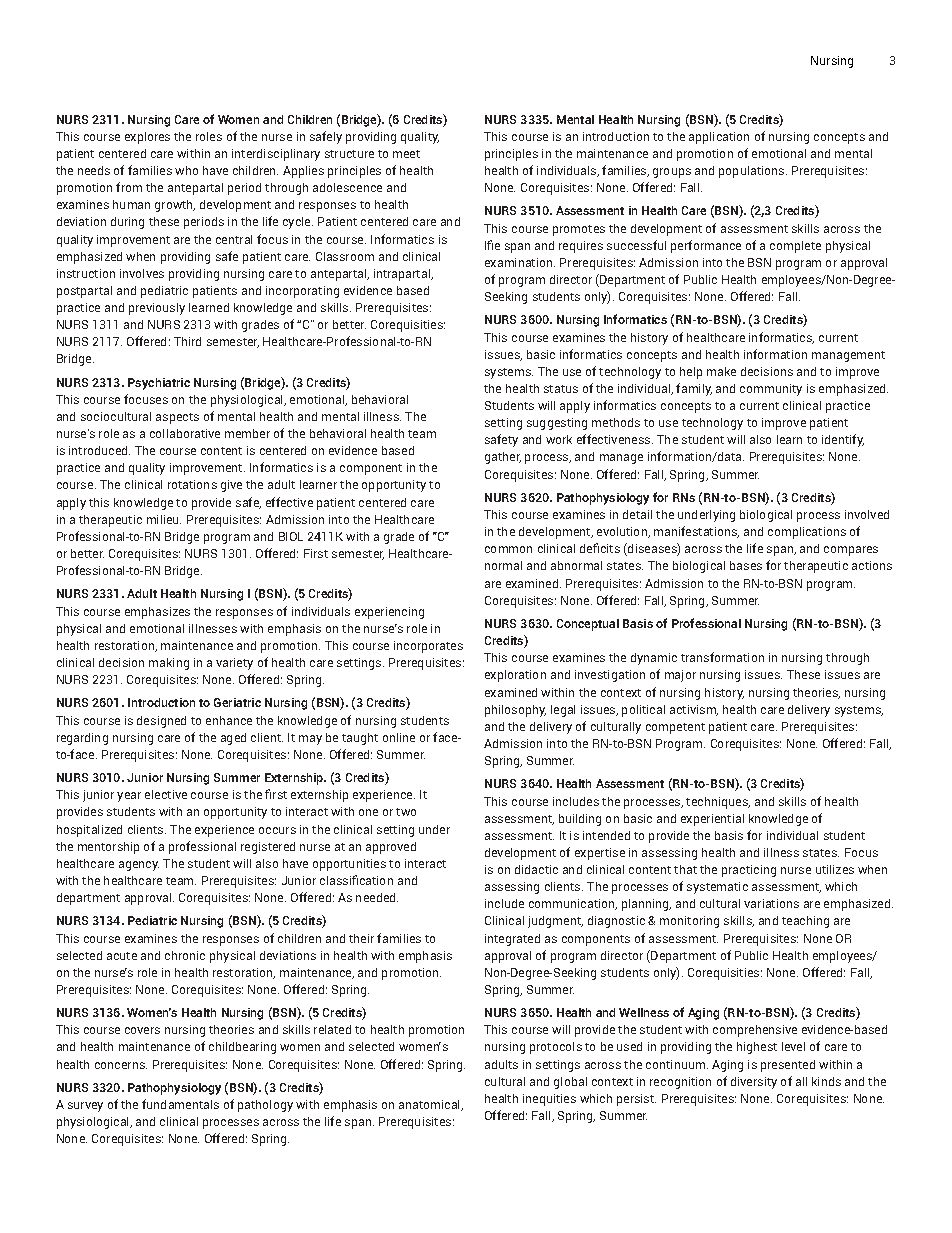  Describe the element at coordinates (121, 1065) in the screenshot. I see `concerns` at that location.
